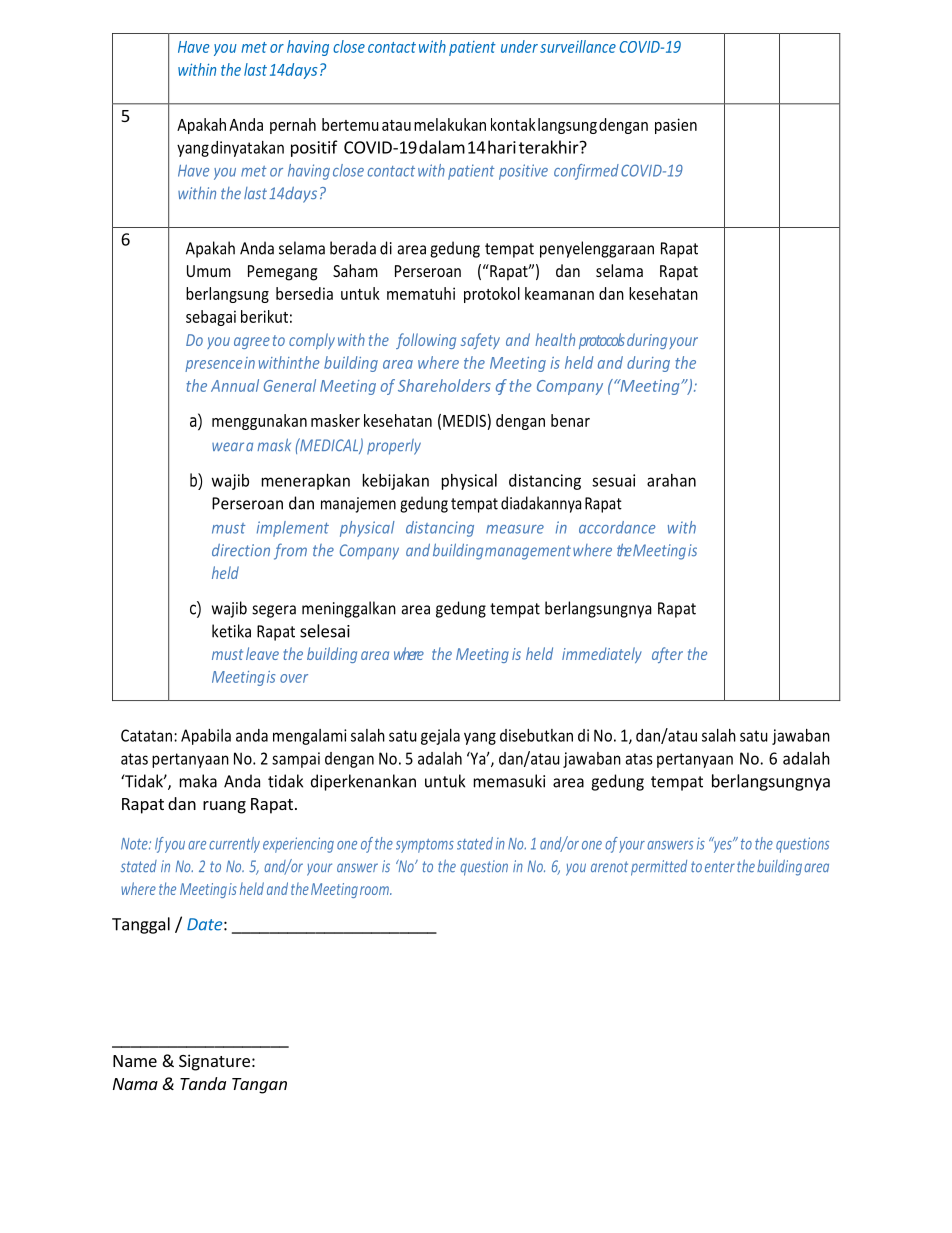 This image has width=952, height=1233. Describe the element at coordinates (241, 550) in the image. I see `direction` at that location.
